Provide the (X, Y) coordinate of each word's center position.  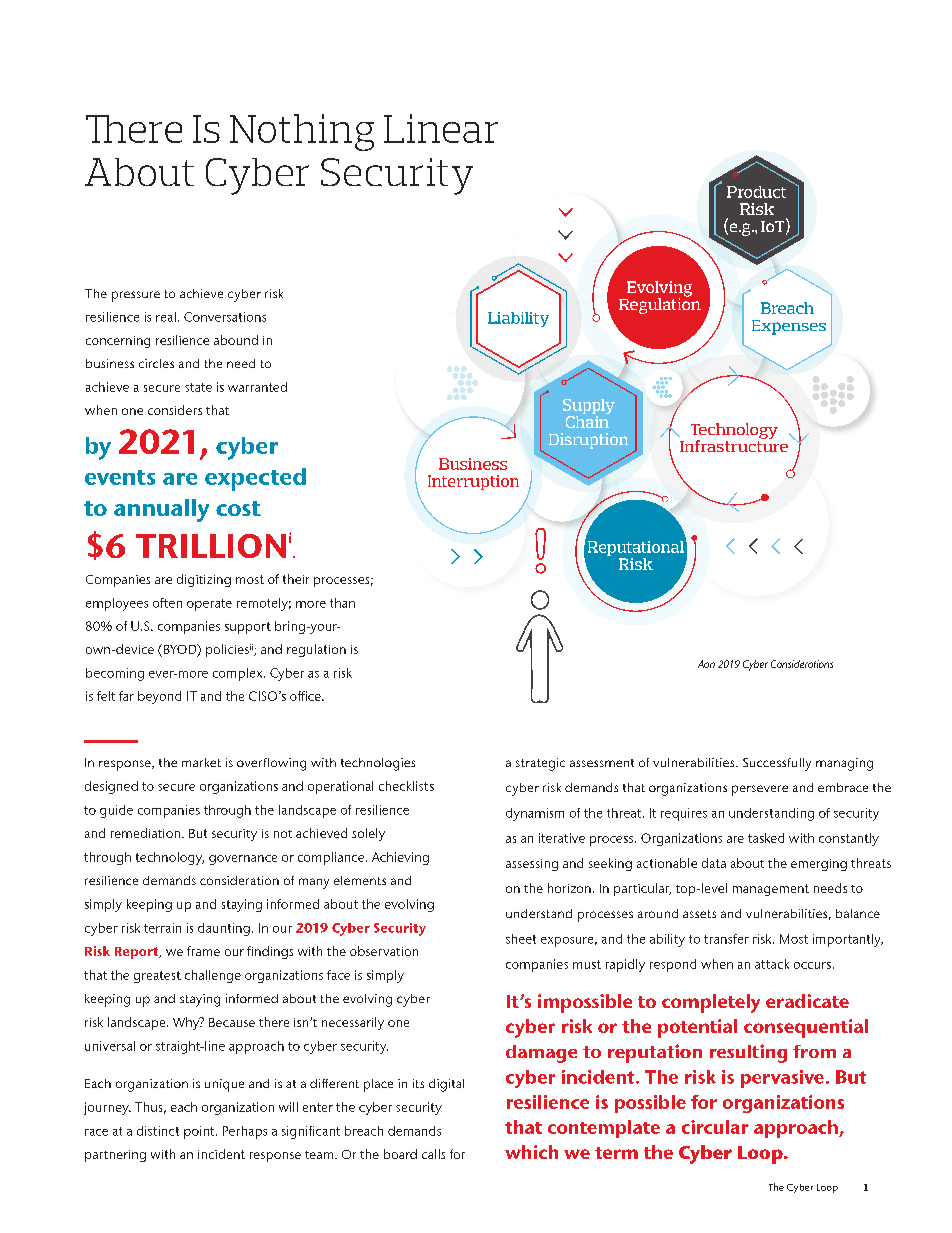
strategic (540, 764)
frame (203, 951)
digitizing (204, 580)
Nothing (302, 132)
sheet (521, 939)
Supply (589, 408)
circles (156, 363)
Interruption (473, 482)
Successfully (777, 764)
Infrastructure (734, 445)
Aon (706, 664)
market (201, 762)
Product (756, 192)
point (200, 1132)
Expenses (789, 327)
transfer (726, 939)
